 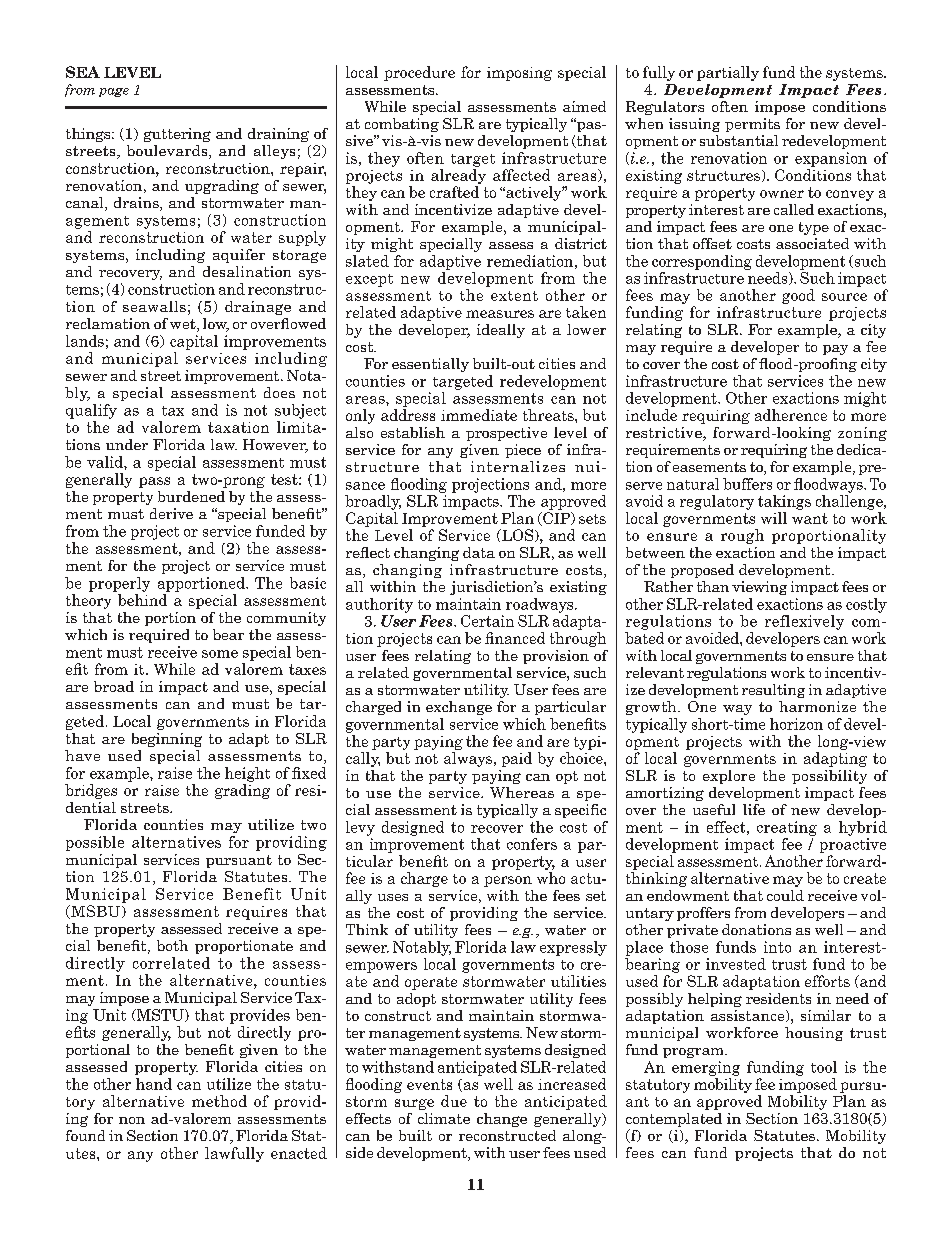 What do you see at coordinates (132, 1120) in the screenshot?
I see `non` at bounding box center [132, 1120].
